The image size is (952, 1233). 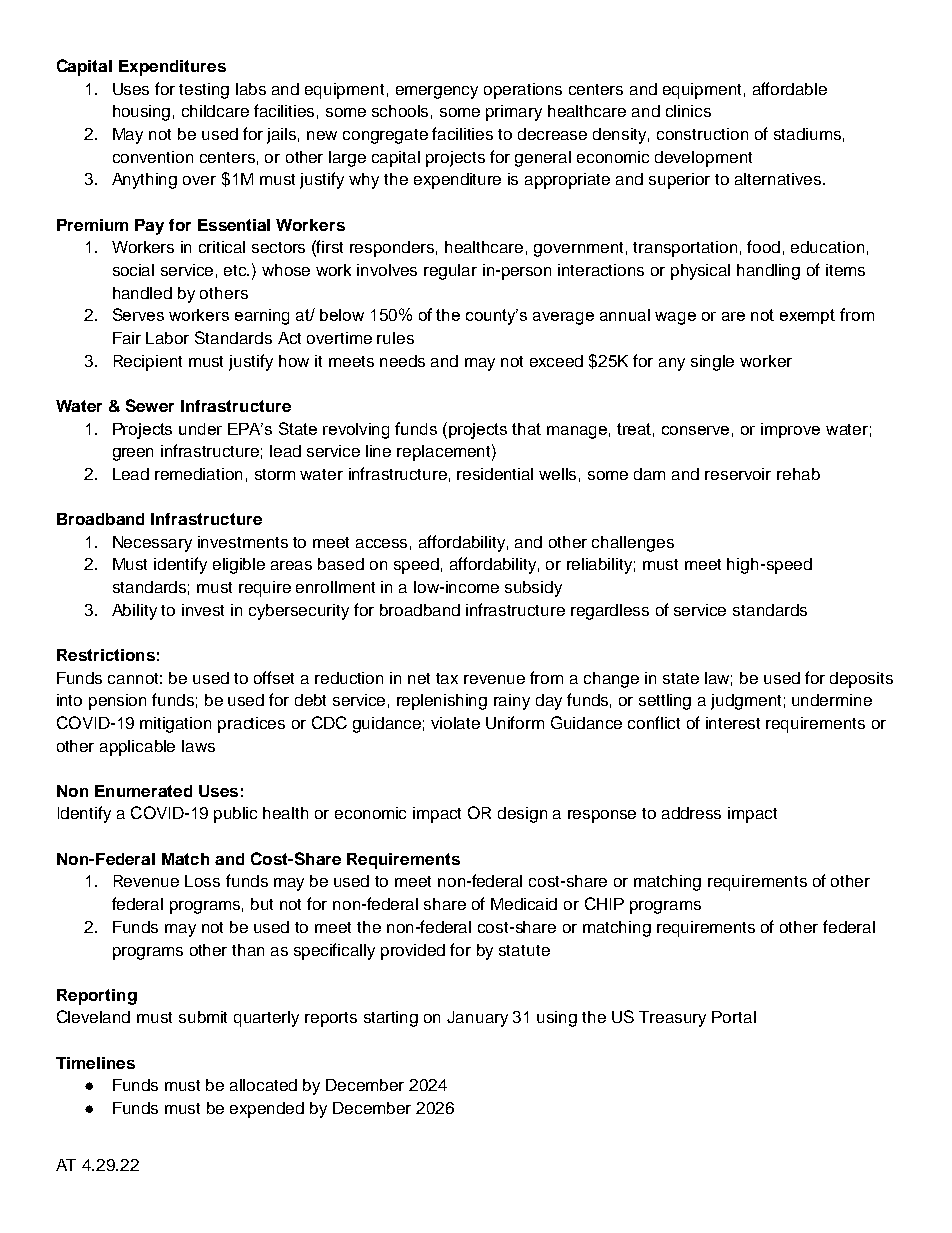 I want to click on childcare, so click(x=215, y=111).
